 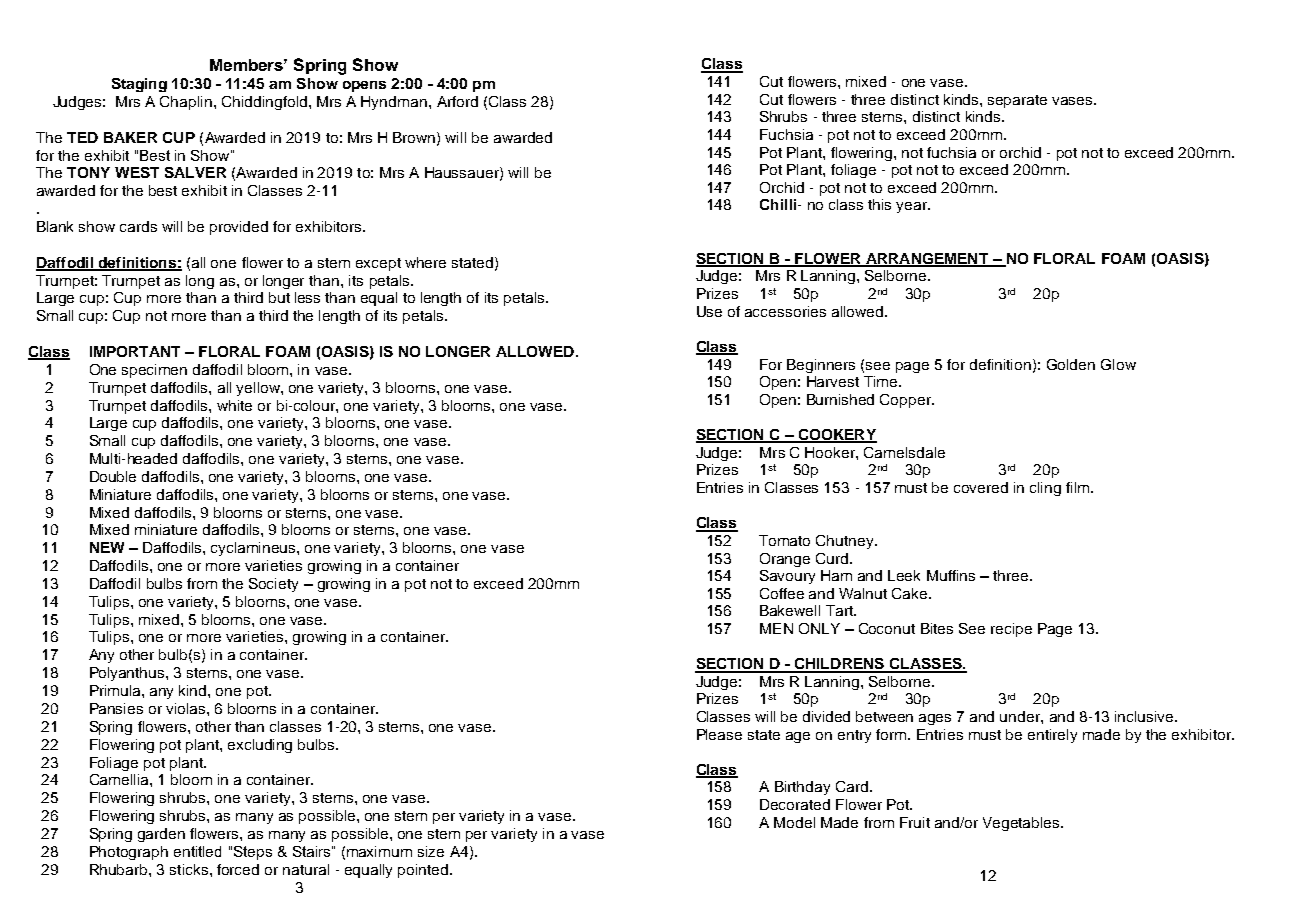 What do you see at coordinates (197, 851) in the screenshot?
I see `entitled` at bounding box center [197, 851].
